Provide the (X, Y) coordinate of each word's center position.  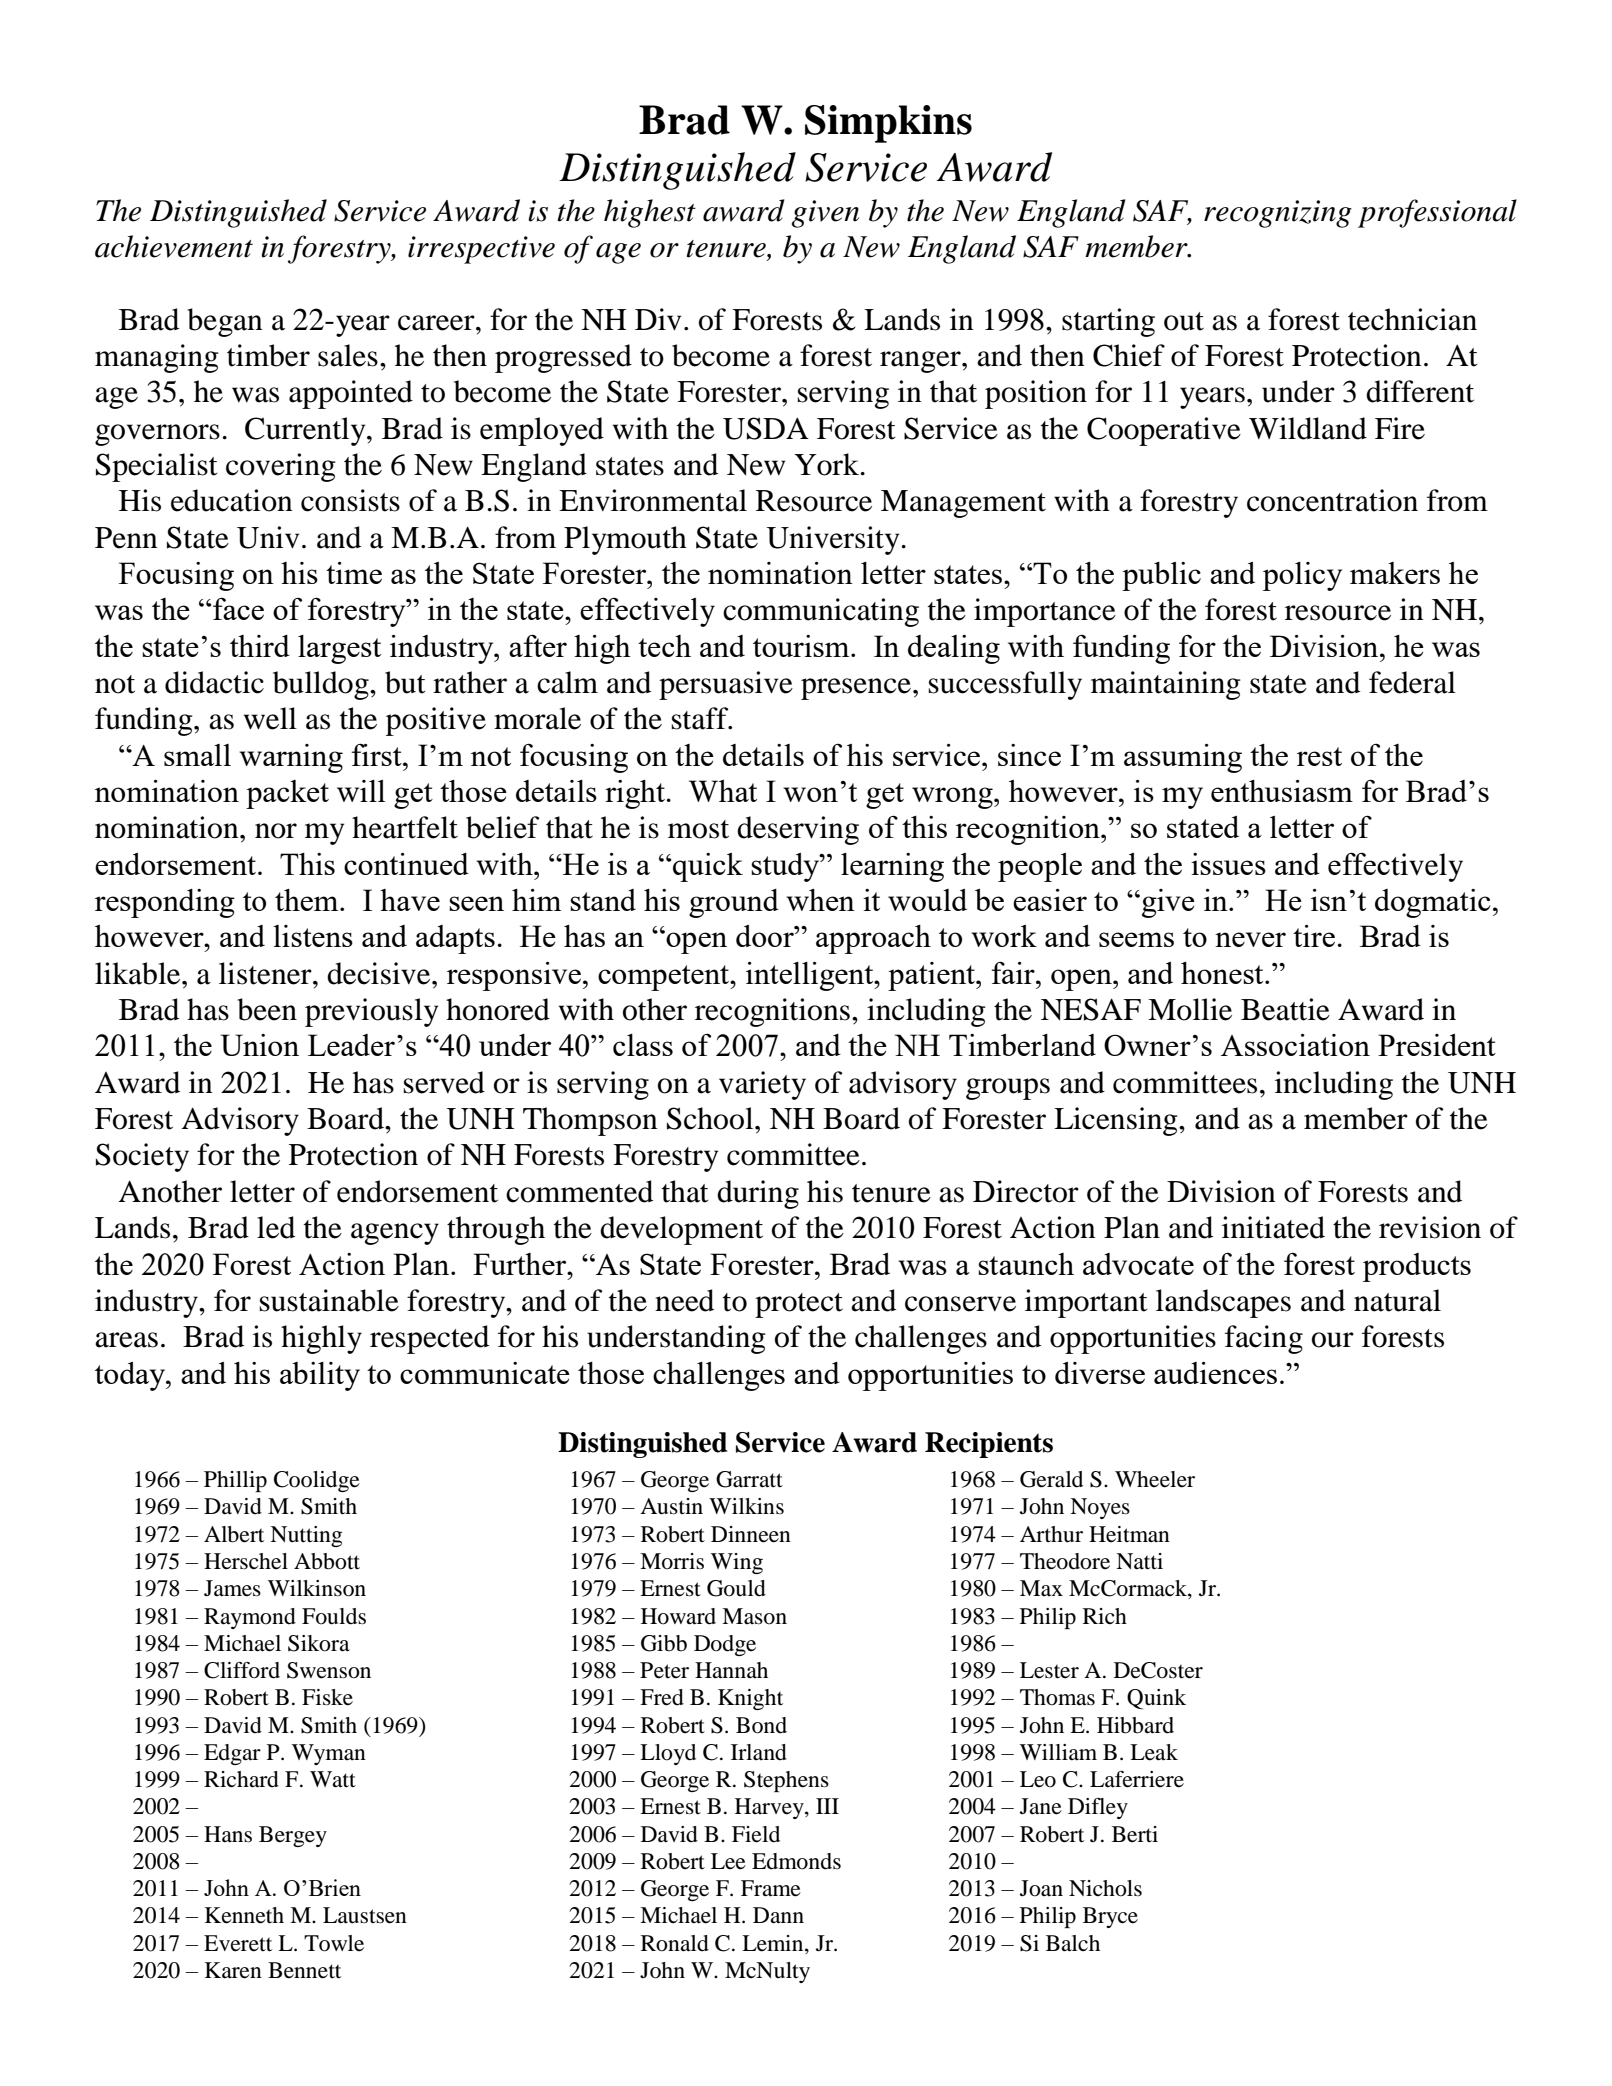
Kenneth (244, 1915)
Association (1295, 1045)
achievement (174, 246)
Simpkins (888, 124)
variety (762, 1085)
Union (259, 1045)
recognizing (1278, 214)
